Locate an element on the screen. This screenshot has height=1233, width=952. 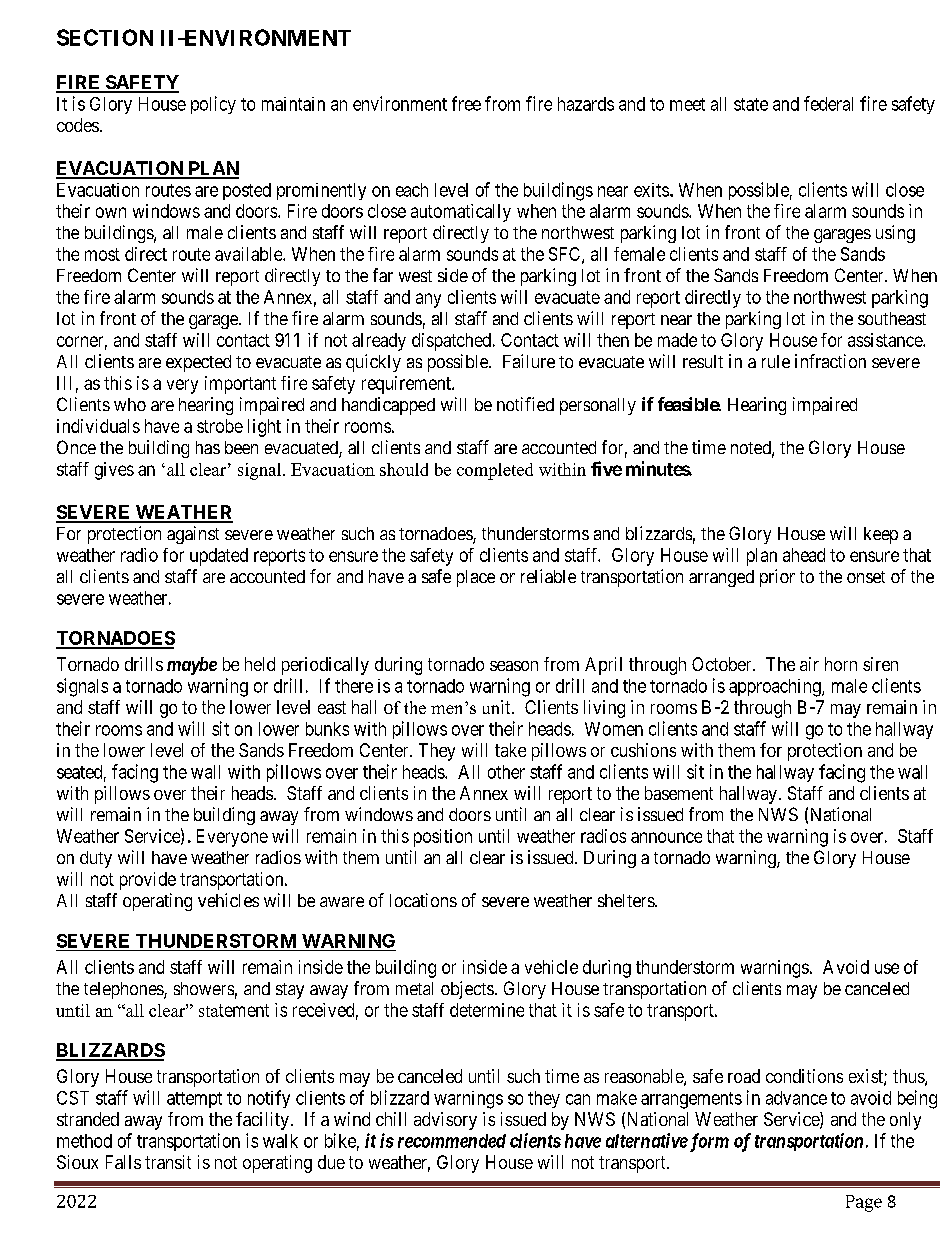
place is located at coordinates (476, 578).
